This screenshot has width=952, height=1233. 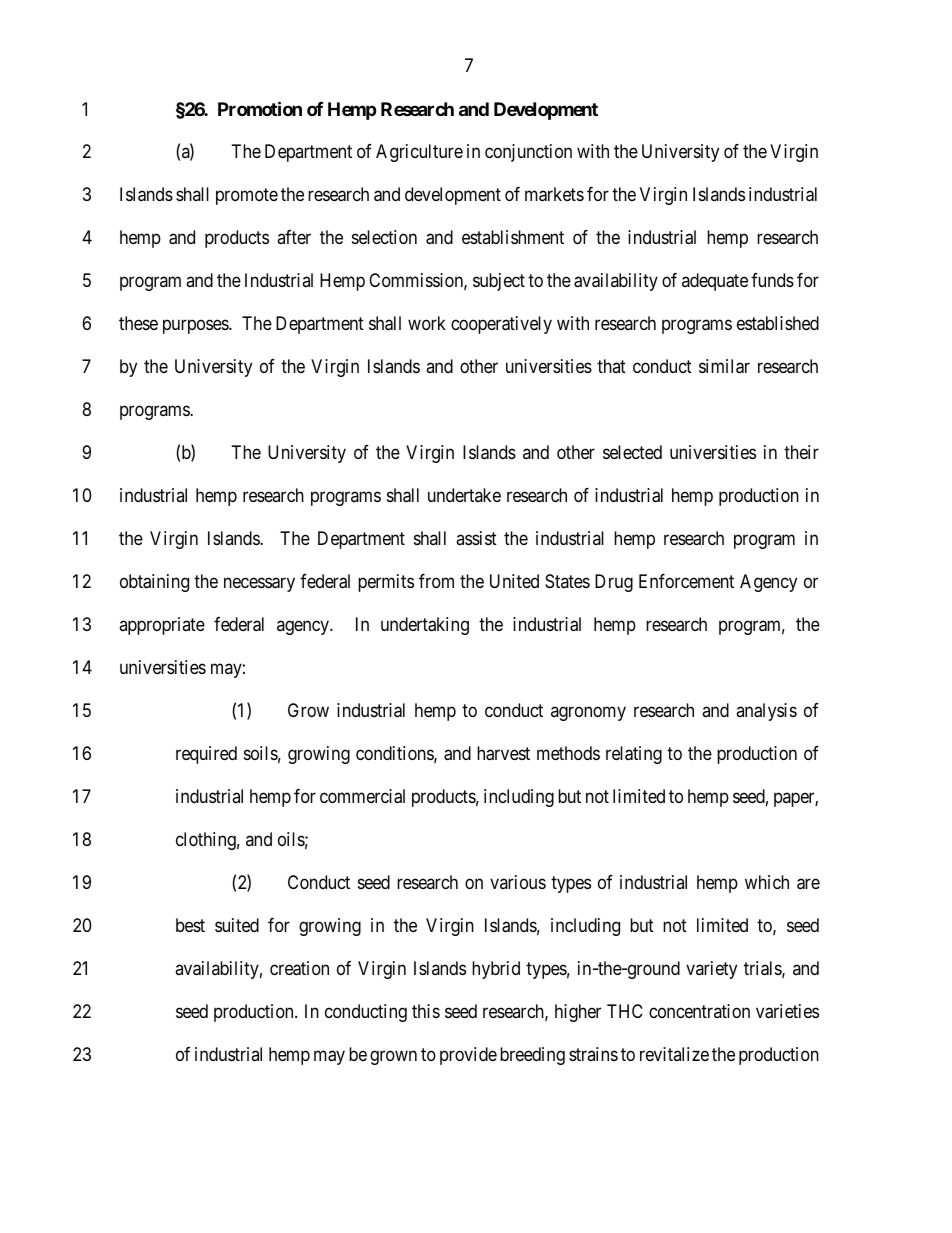 I want to click on Promotion, so click(x=260, y=108).
